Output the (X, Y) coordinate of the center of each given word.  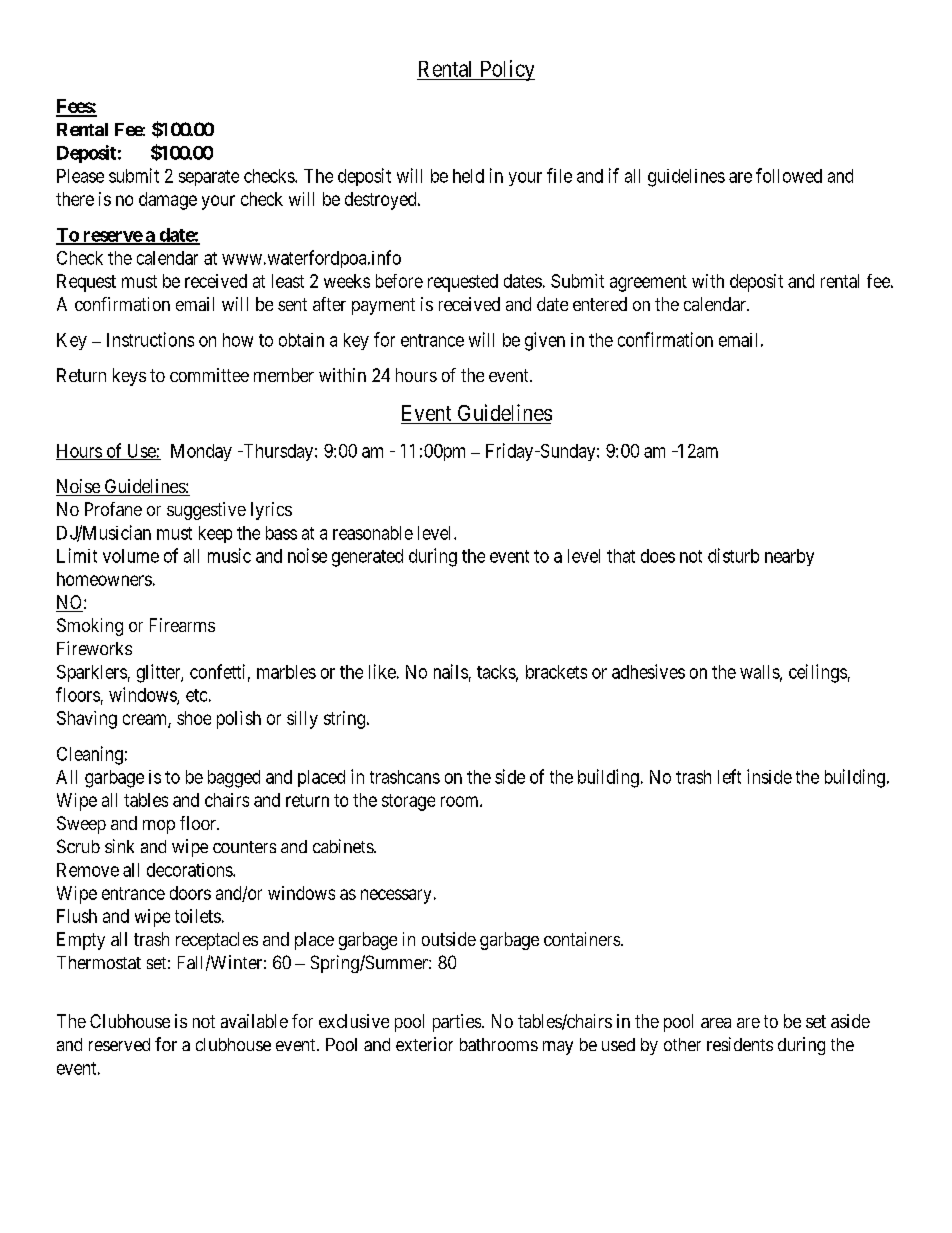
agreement (648, 283)
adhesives (648, 671)
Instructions (150, 339)
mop (159, 827)
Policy (506, 70)
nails (451, 671)
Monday (201, 452)
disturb (733, 555)
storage (408, 802)
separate (209, 178)
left (729, 776)
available (254, 1021)
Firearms (182, 625)
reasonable (373, 533)
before (399, 281)
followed (789, 175)
